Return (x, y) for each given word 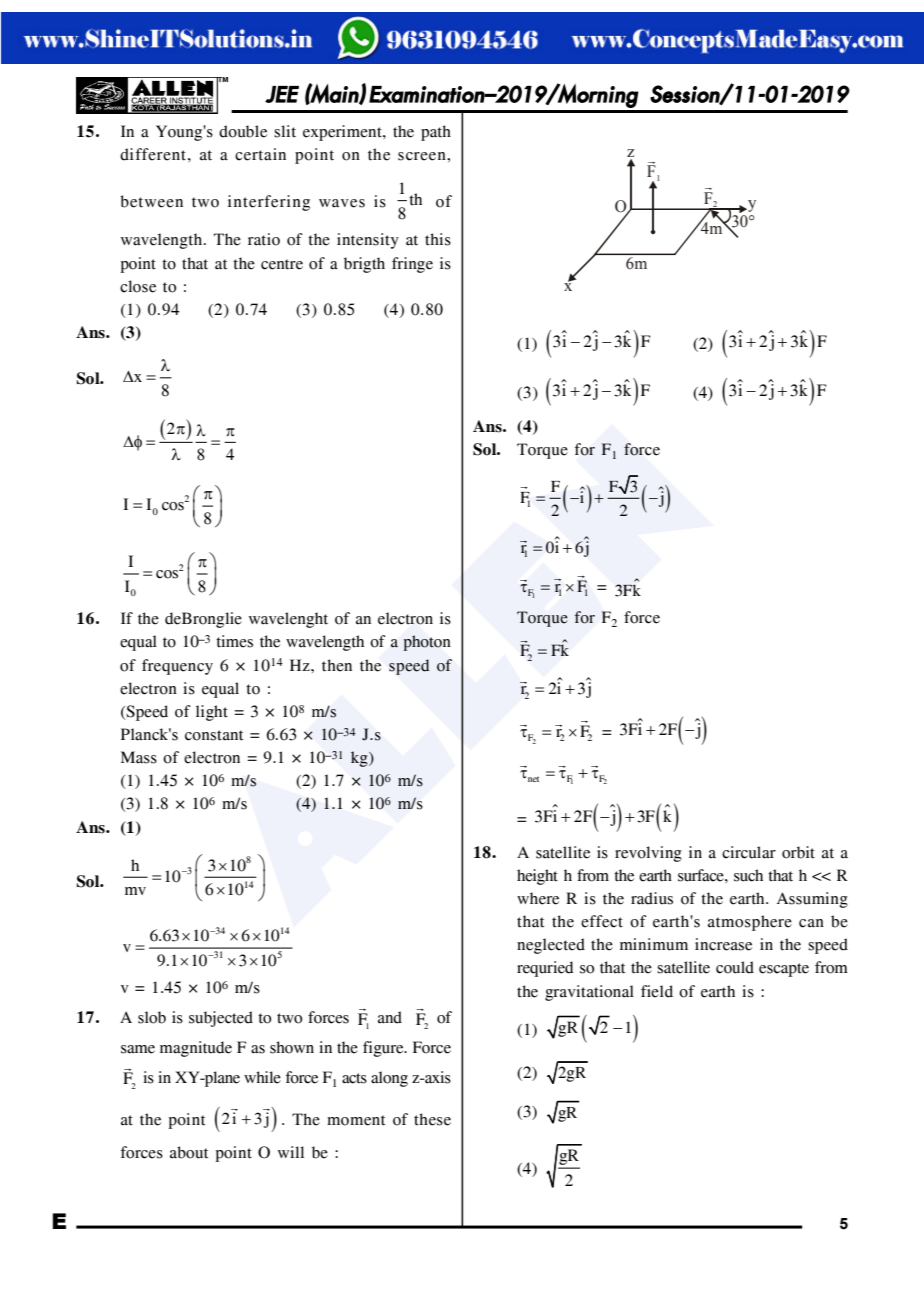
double (243, 131)
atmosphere (750, 923)
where (538, 898)
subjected (221, 1019)
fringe (412, 265)
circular (749, 852)
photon (427, 643)
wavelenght (288, 620)
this (438, 239)
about (189, 1152)
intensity (368, 241)
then (337, 665)
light (212, 713)
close (138, 286)
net (533, 779)
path (436, 133)
